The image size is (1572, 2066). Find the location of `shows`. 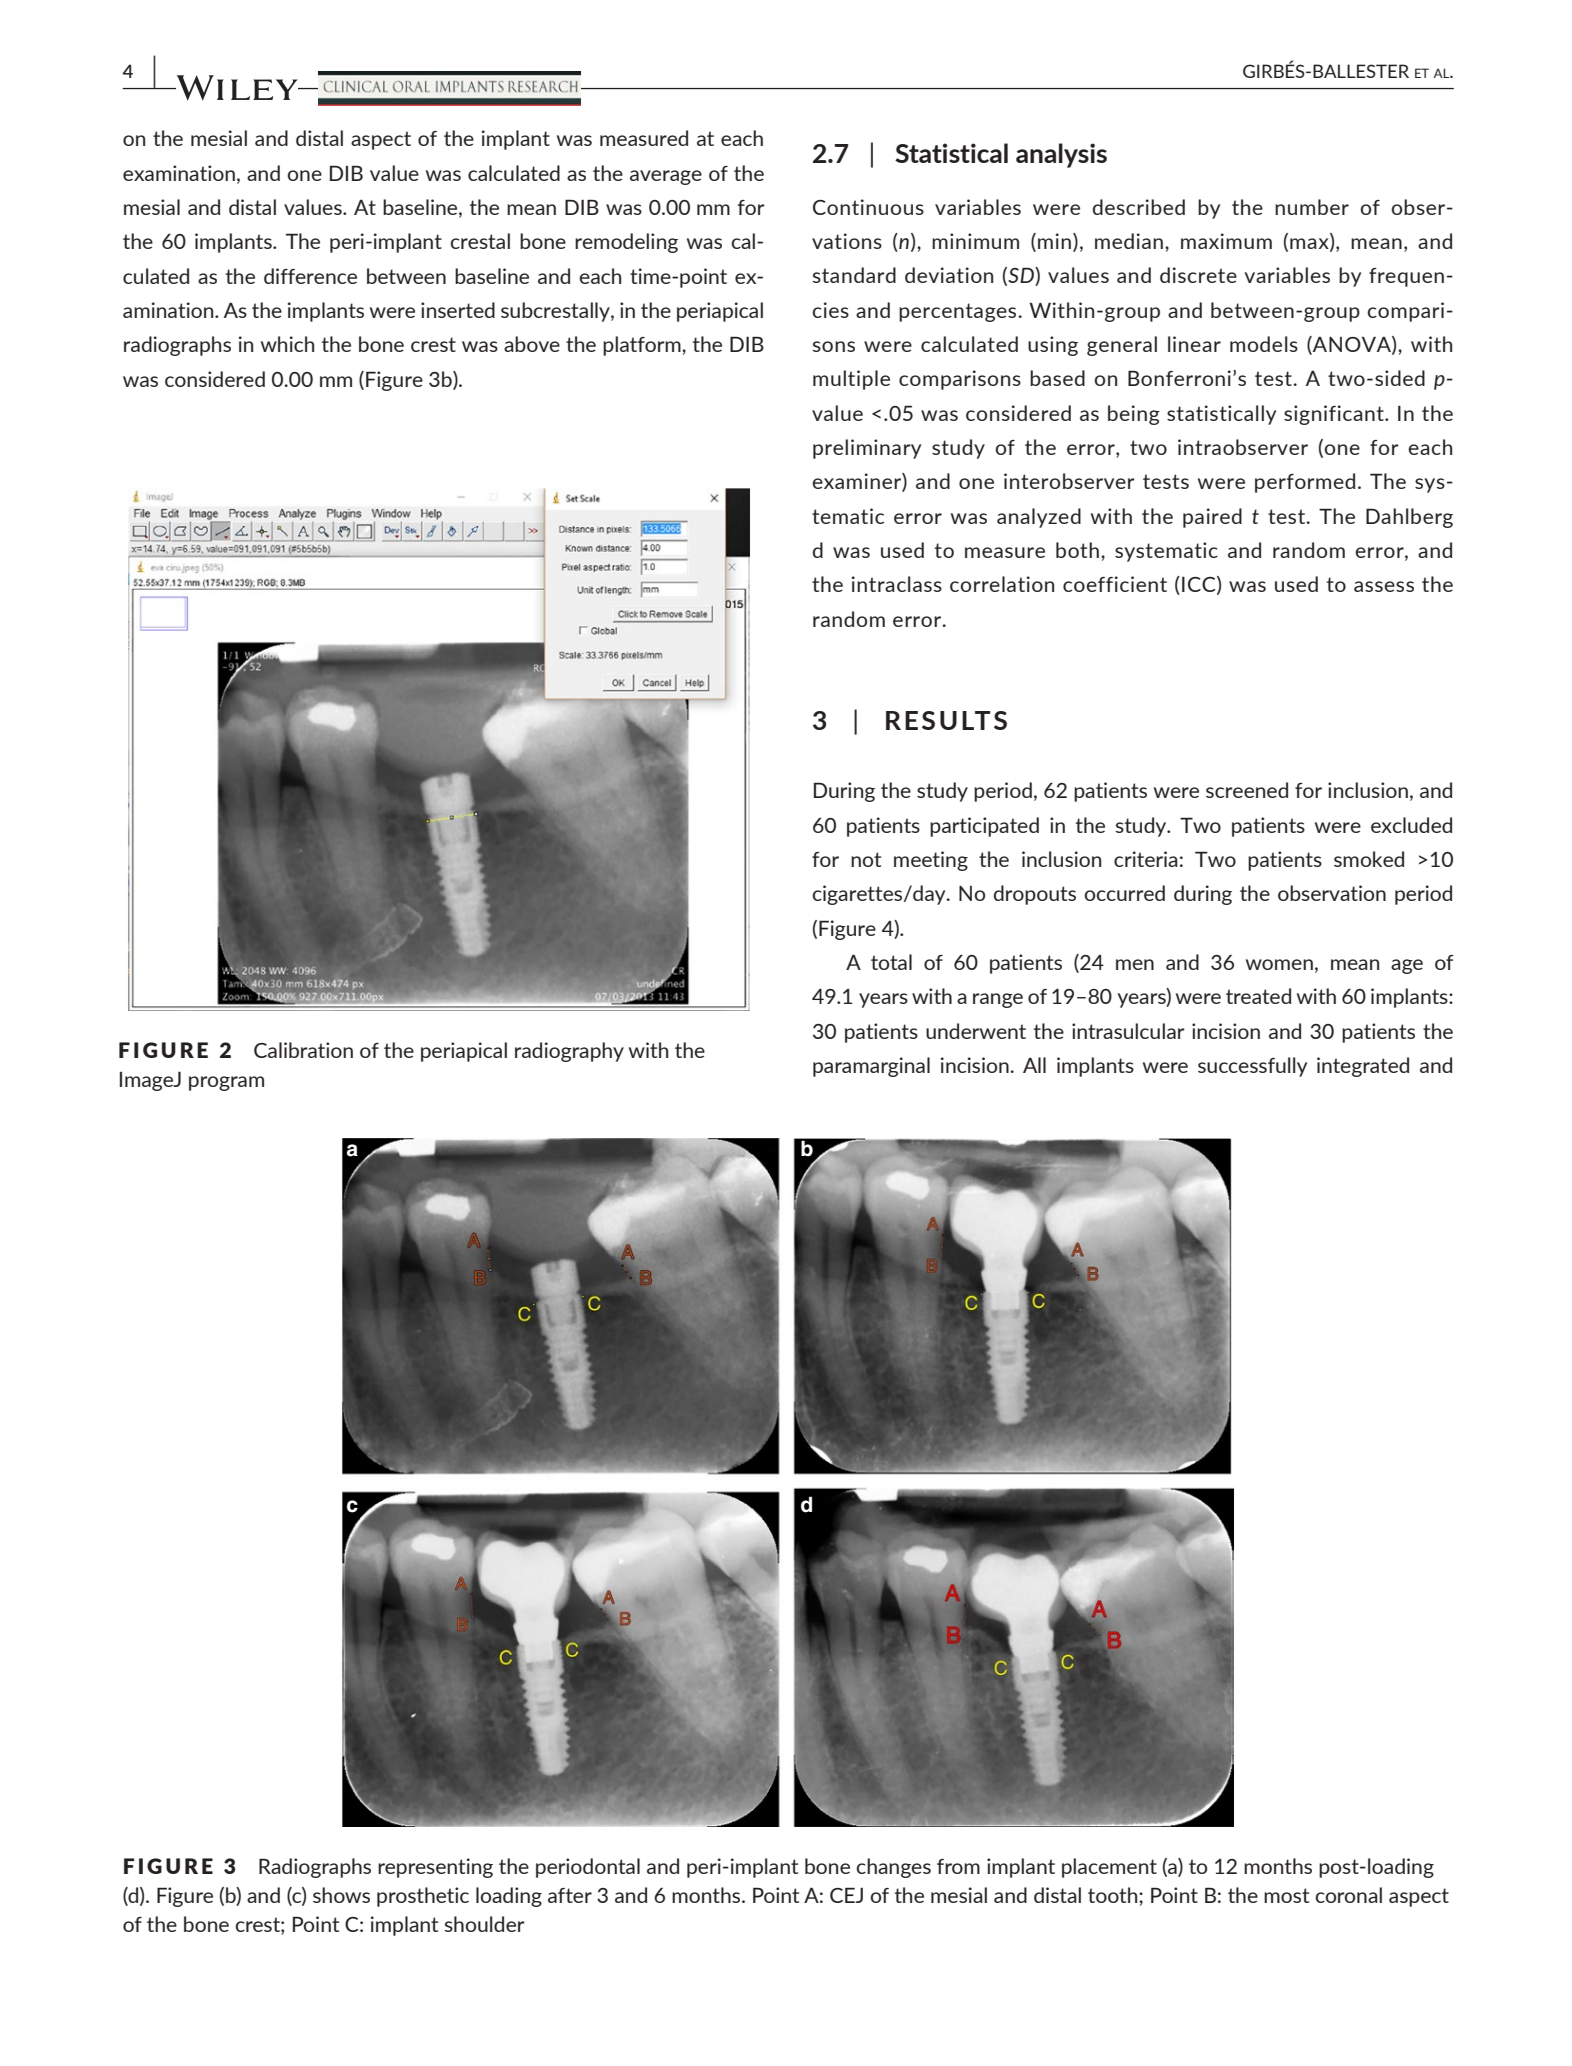

shows is located at coordinates (341, 1895).
